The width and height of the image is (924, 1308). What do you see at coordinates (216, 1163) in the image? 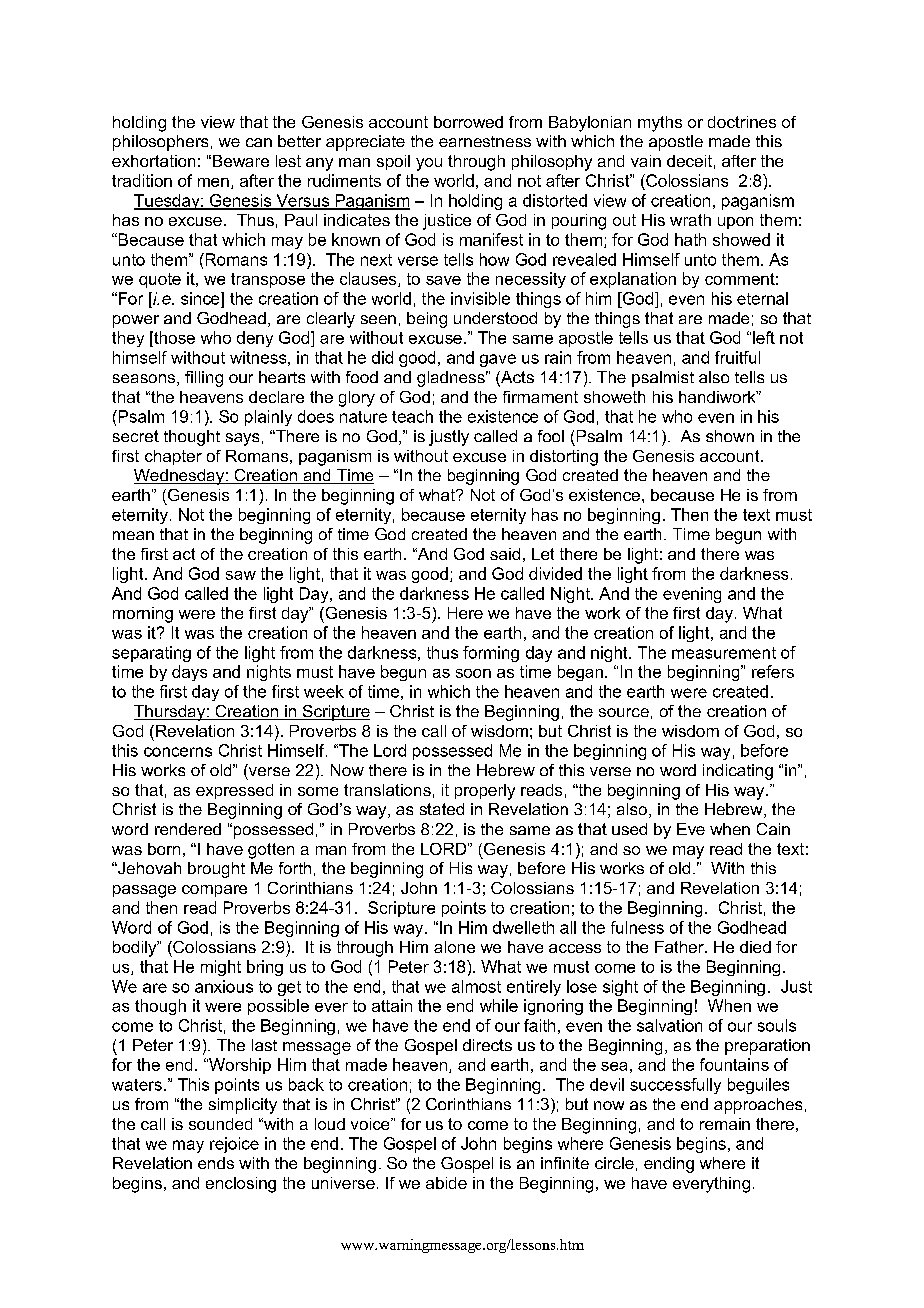
I see `ends` at bounding box center [216, 1163].
